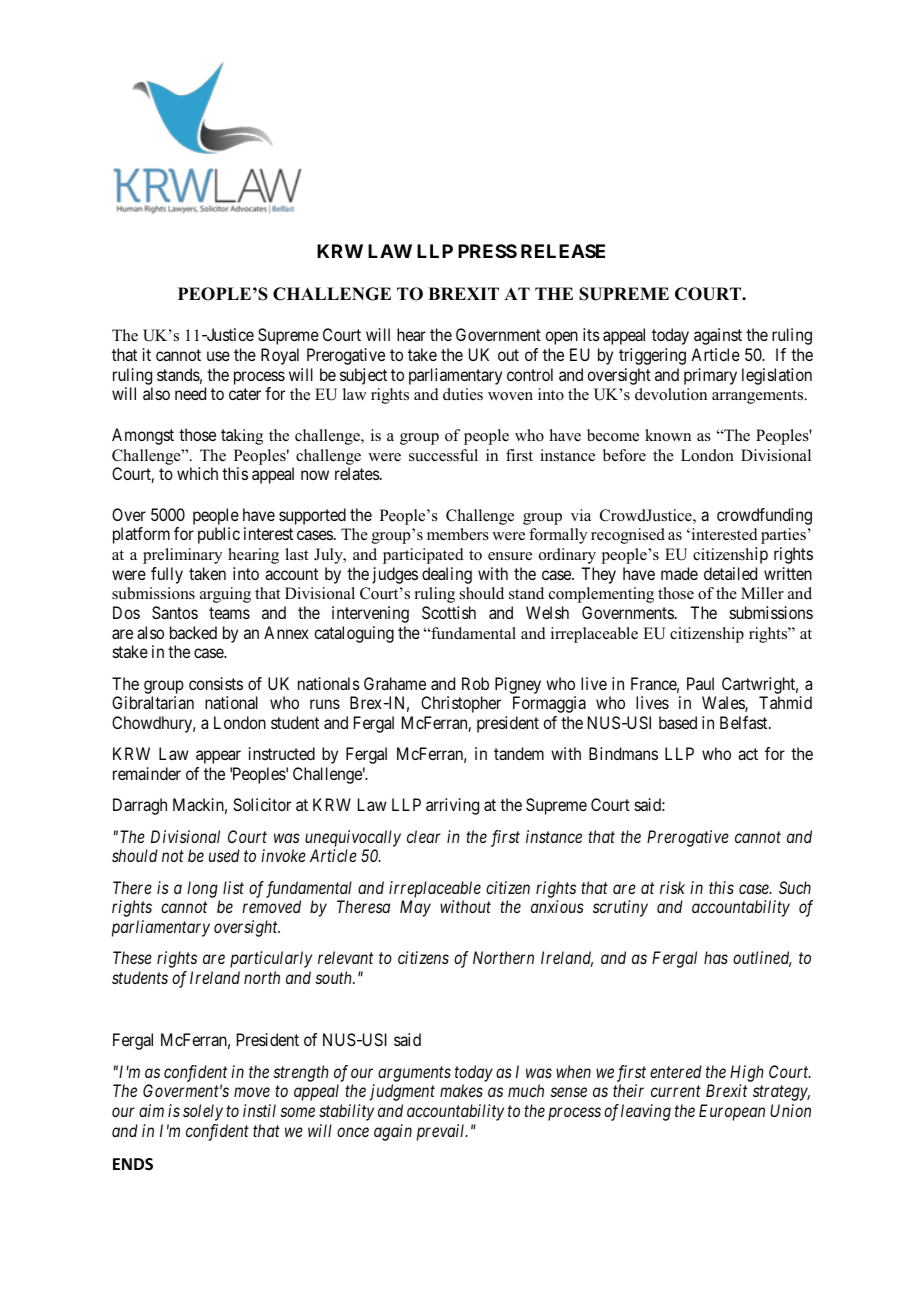 Image resolution: width=924 pixels, height=1308 pixels. I want to click on solely, so click(203, 1112).
